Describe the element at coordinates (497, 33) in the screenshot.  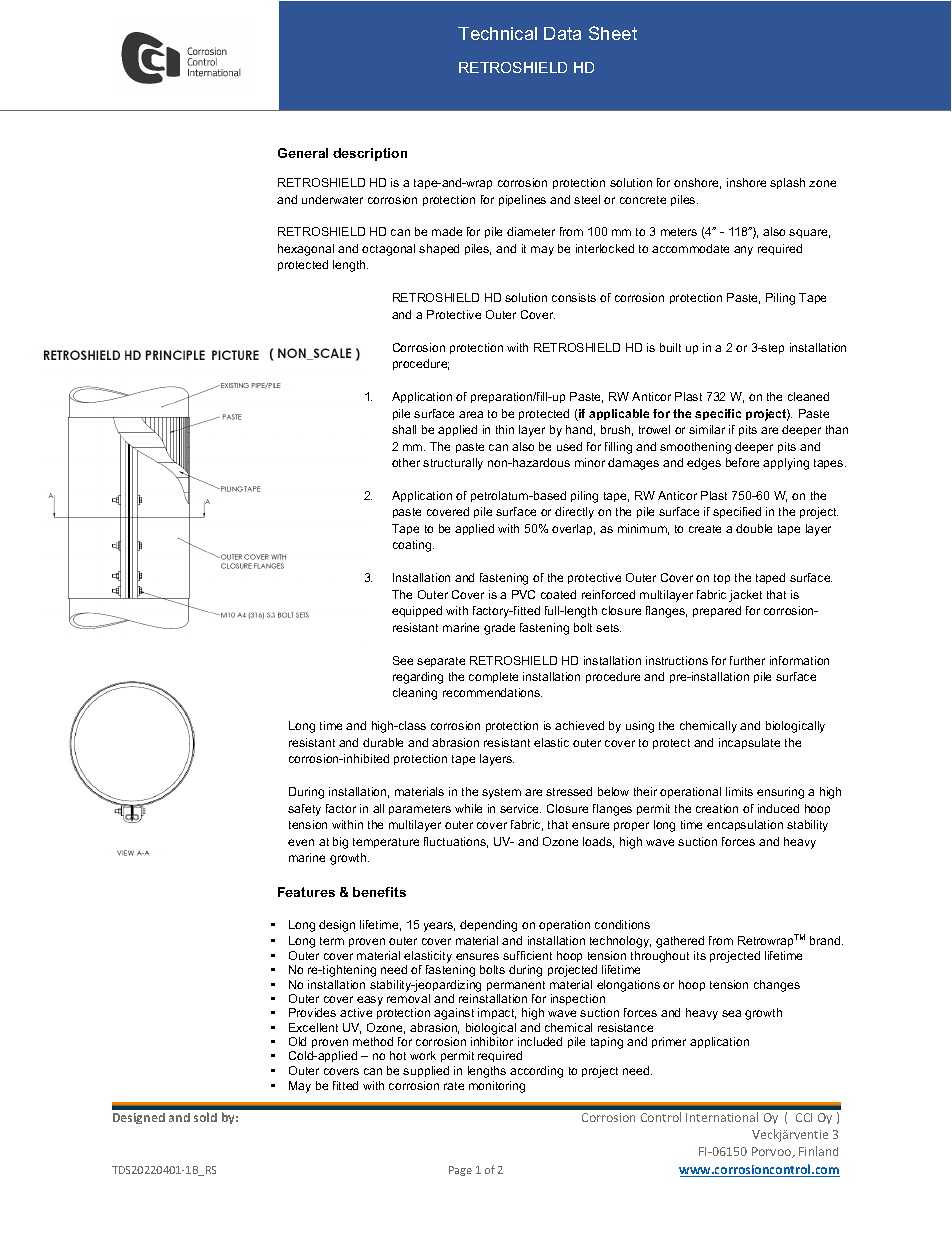
I see `Technical` at that location.
